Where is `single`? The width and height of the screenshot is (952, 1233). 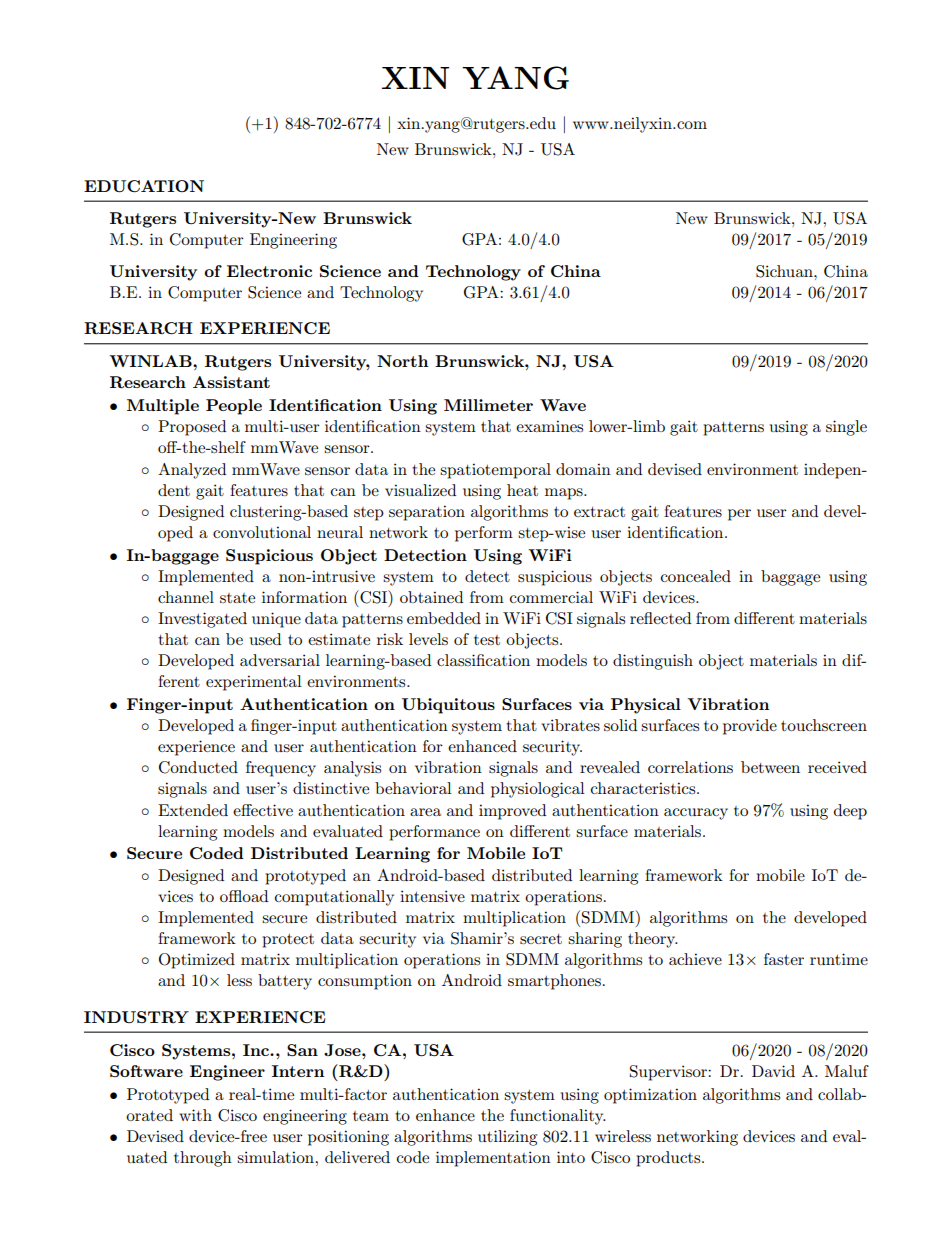 single is located at coordinates (846, 428).
